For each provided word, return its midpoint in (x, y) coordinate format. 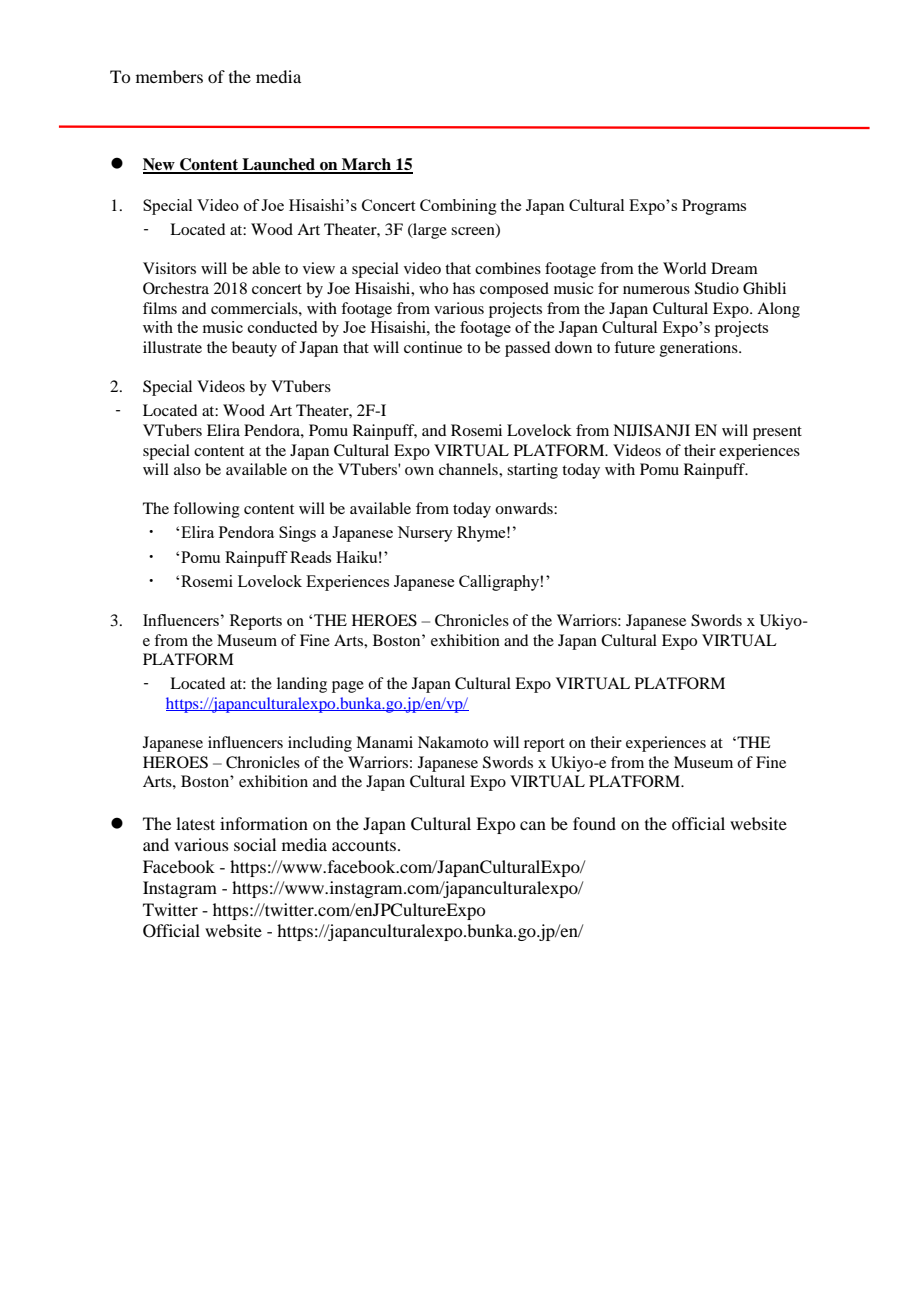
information (264, 823)
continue (433, 347)
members (169, 76)
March (367, 165)
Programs (714, 207)
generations (700, 349)
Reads (310, 557)
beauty (254, 349)
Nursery (425, 534)
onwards (525, 508)
